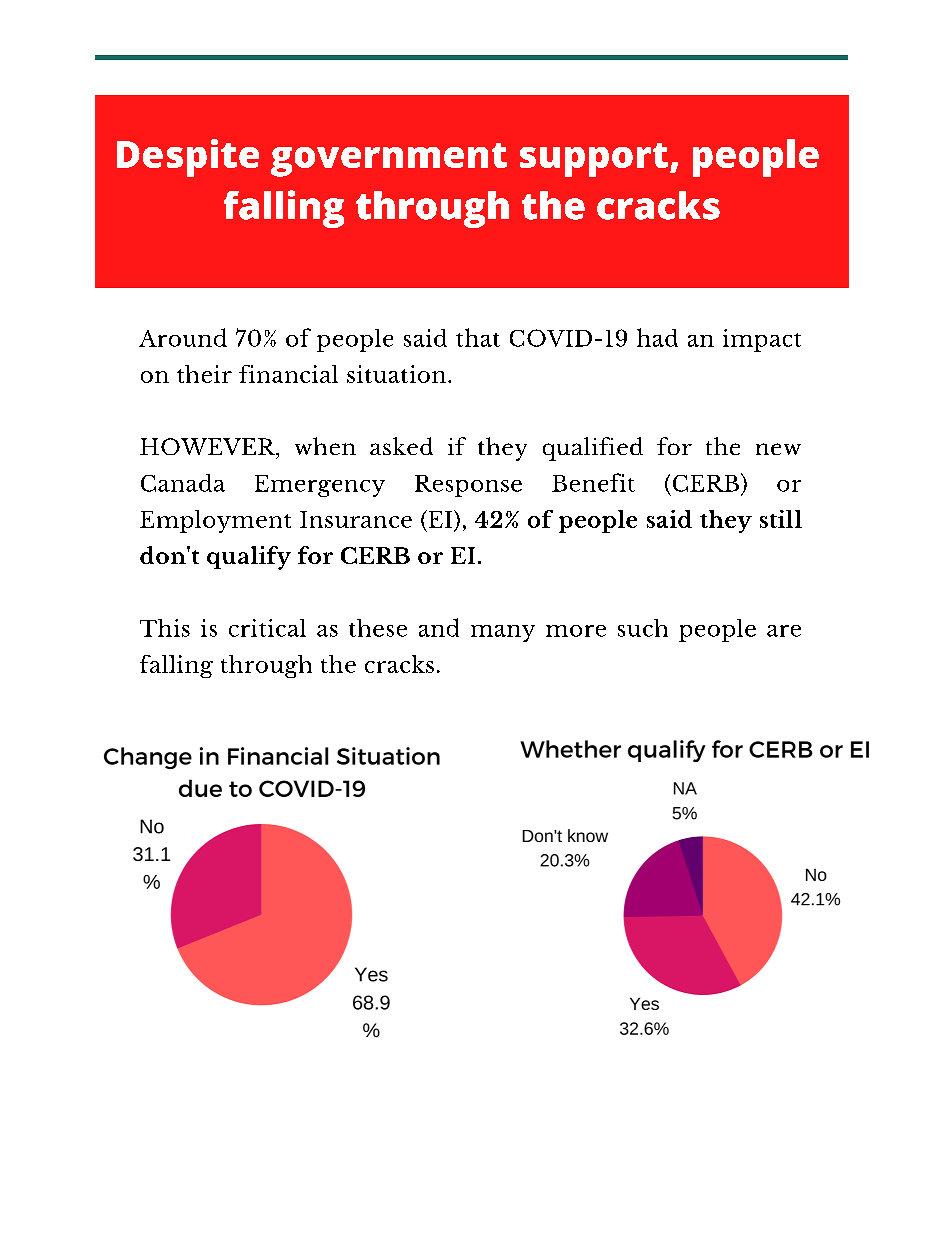  Describe the element at coordinates (762, 340) in the screenshot. I see `impact` at that location.
